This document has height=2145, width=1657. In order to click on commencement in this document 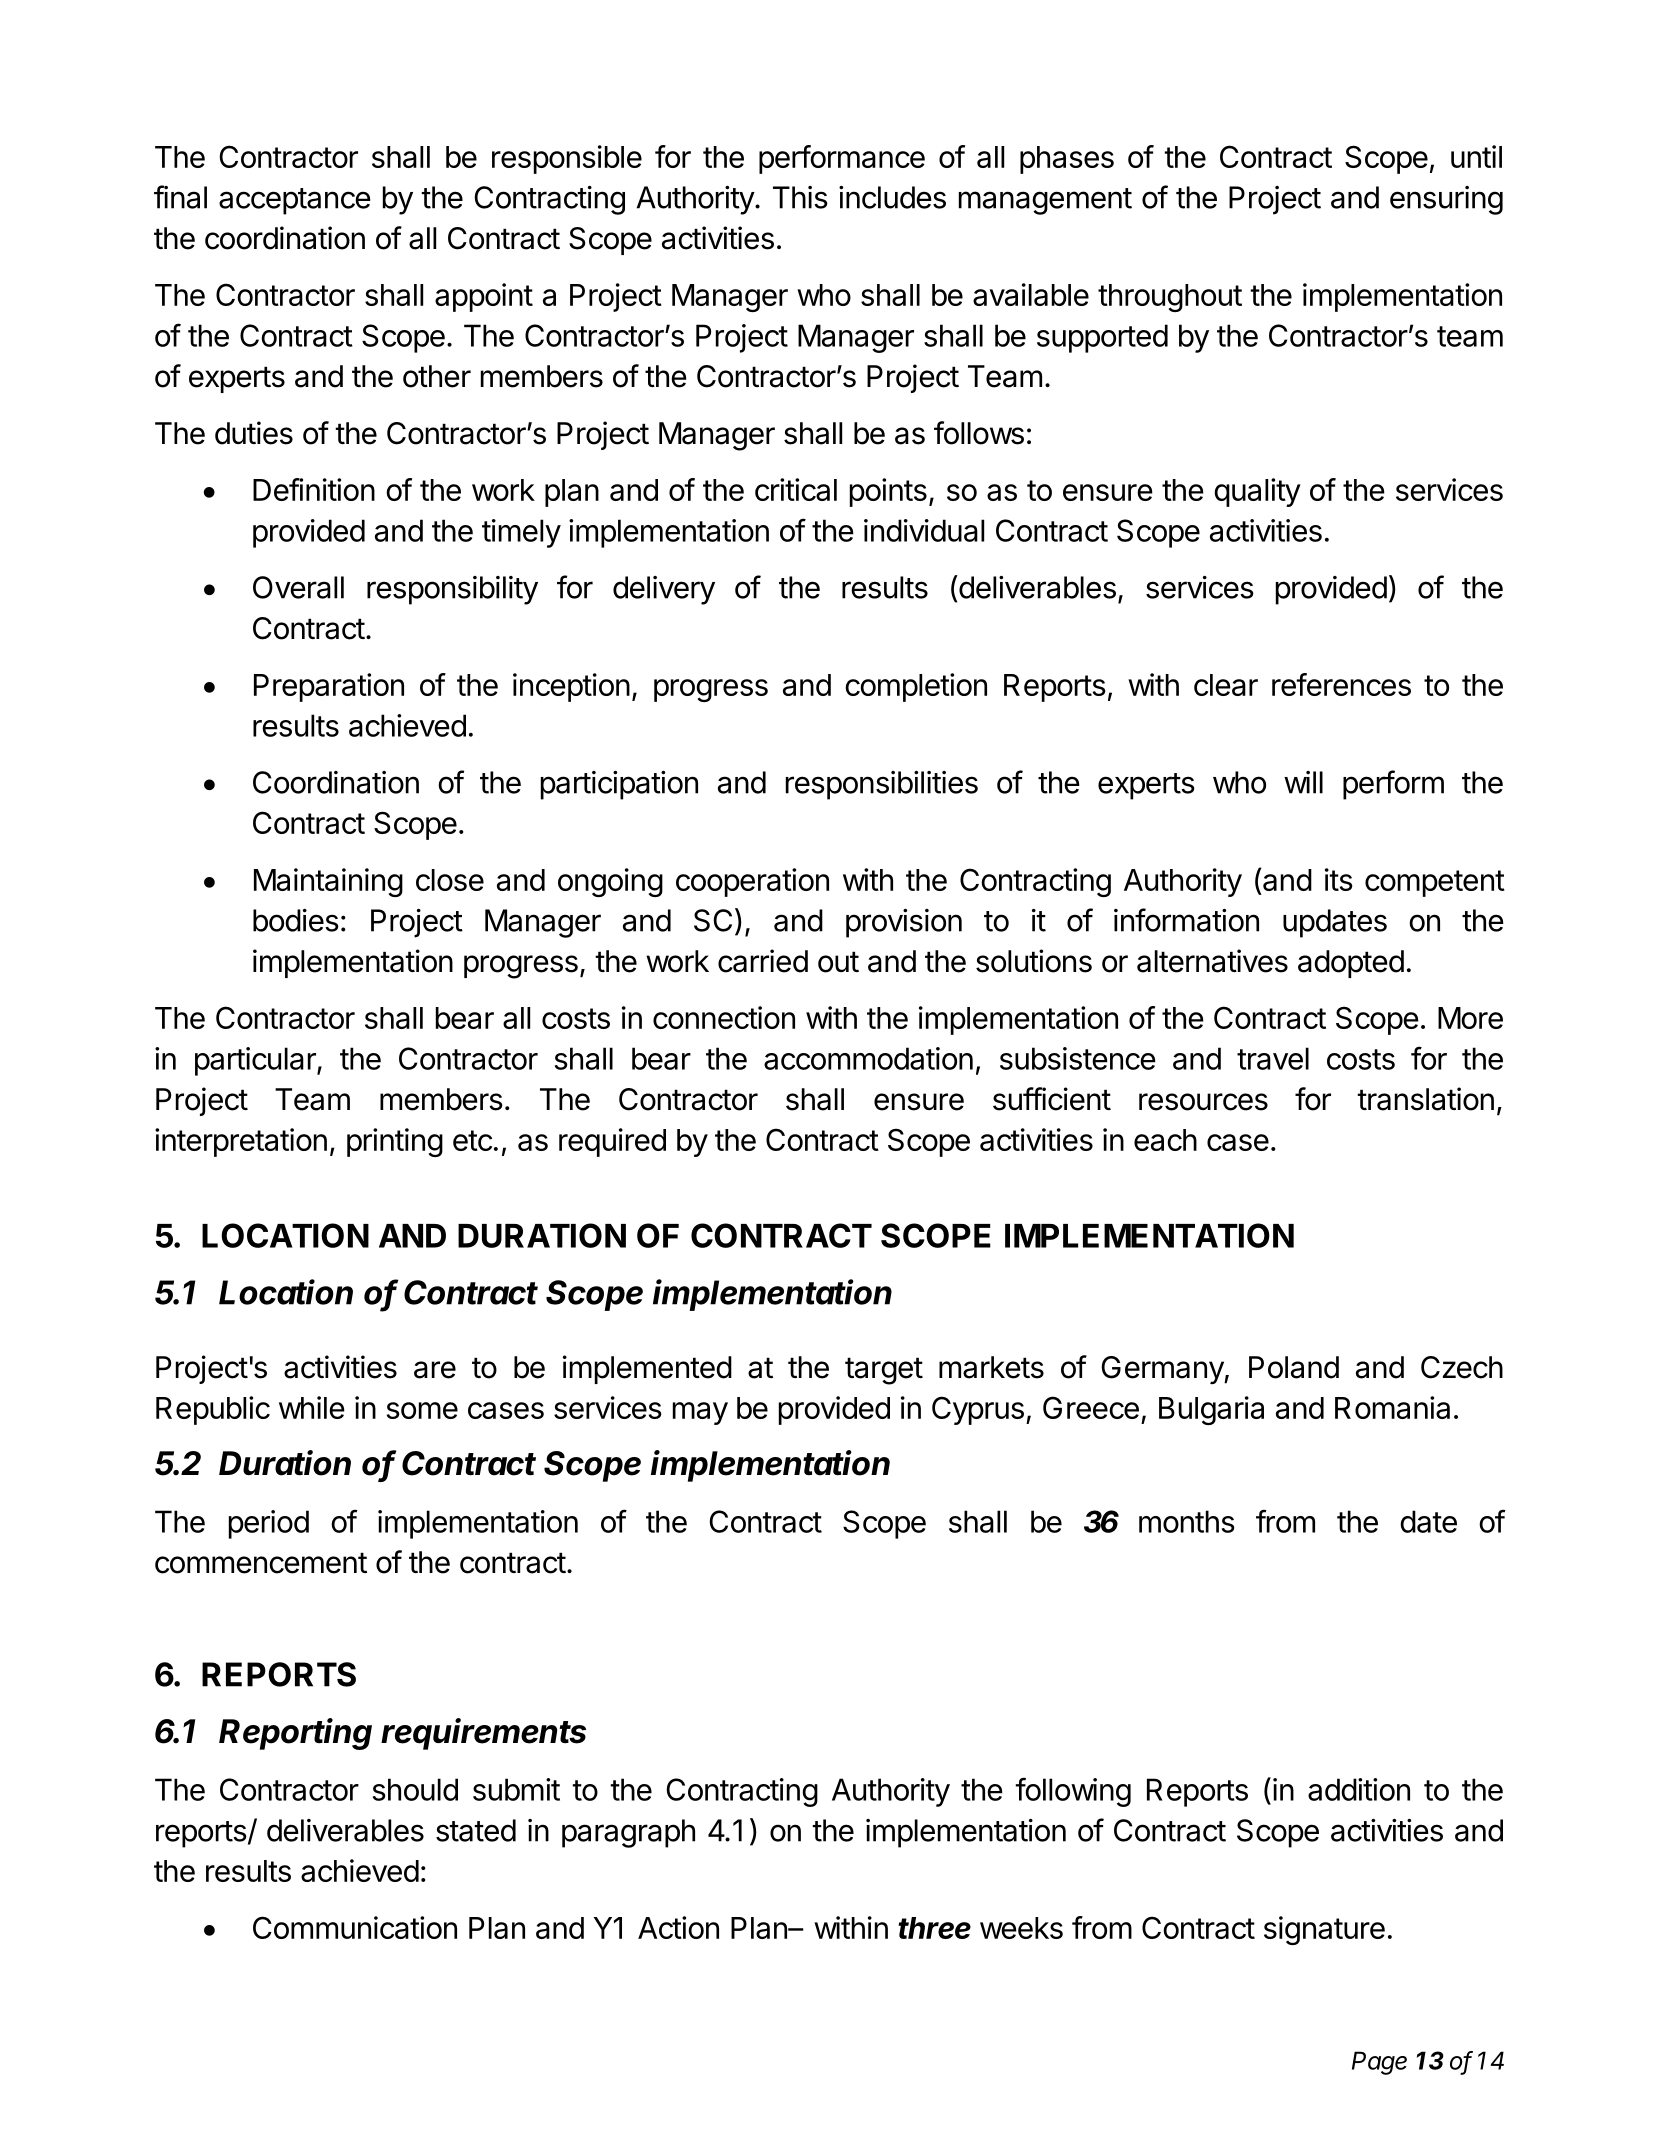, I will do `click(261, 1563)`.
